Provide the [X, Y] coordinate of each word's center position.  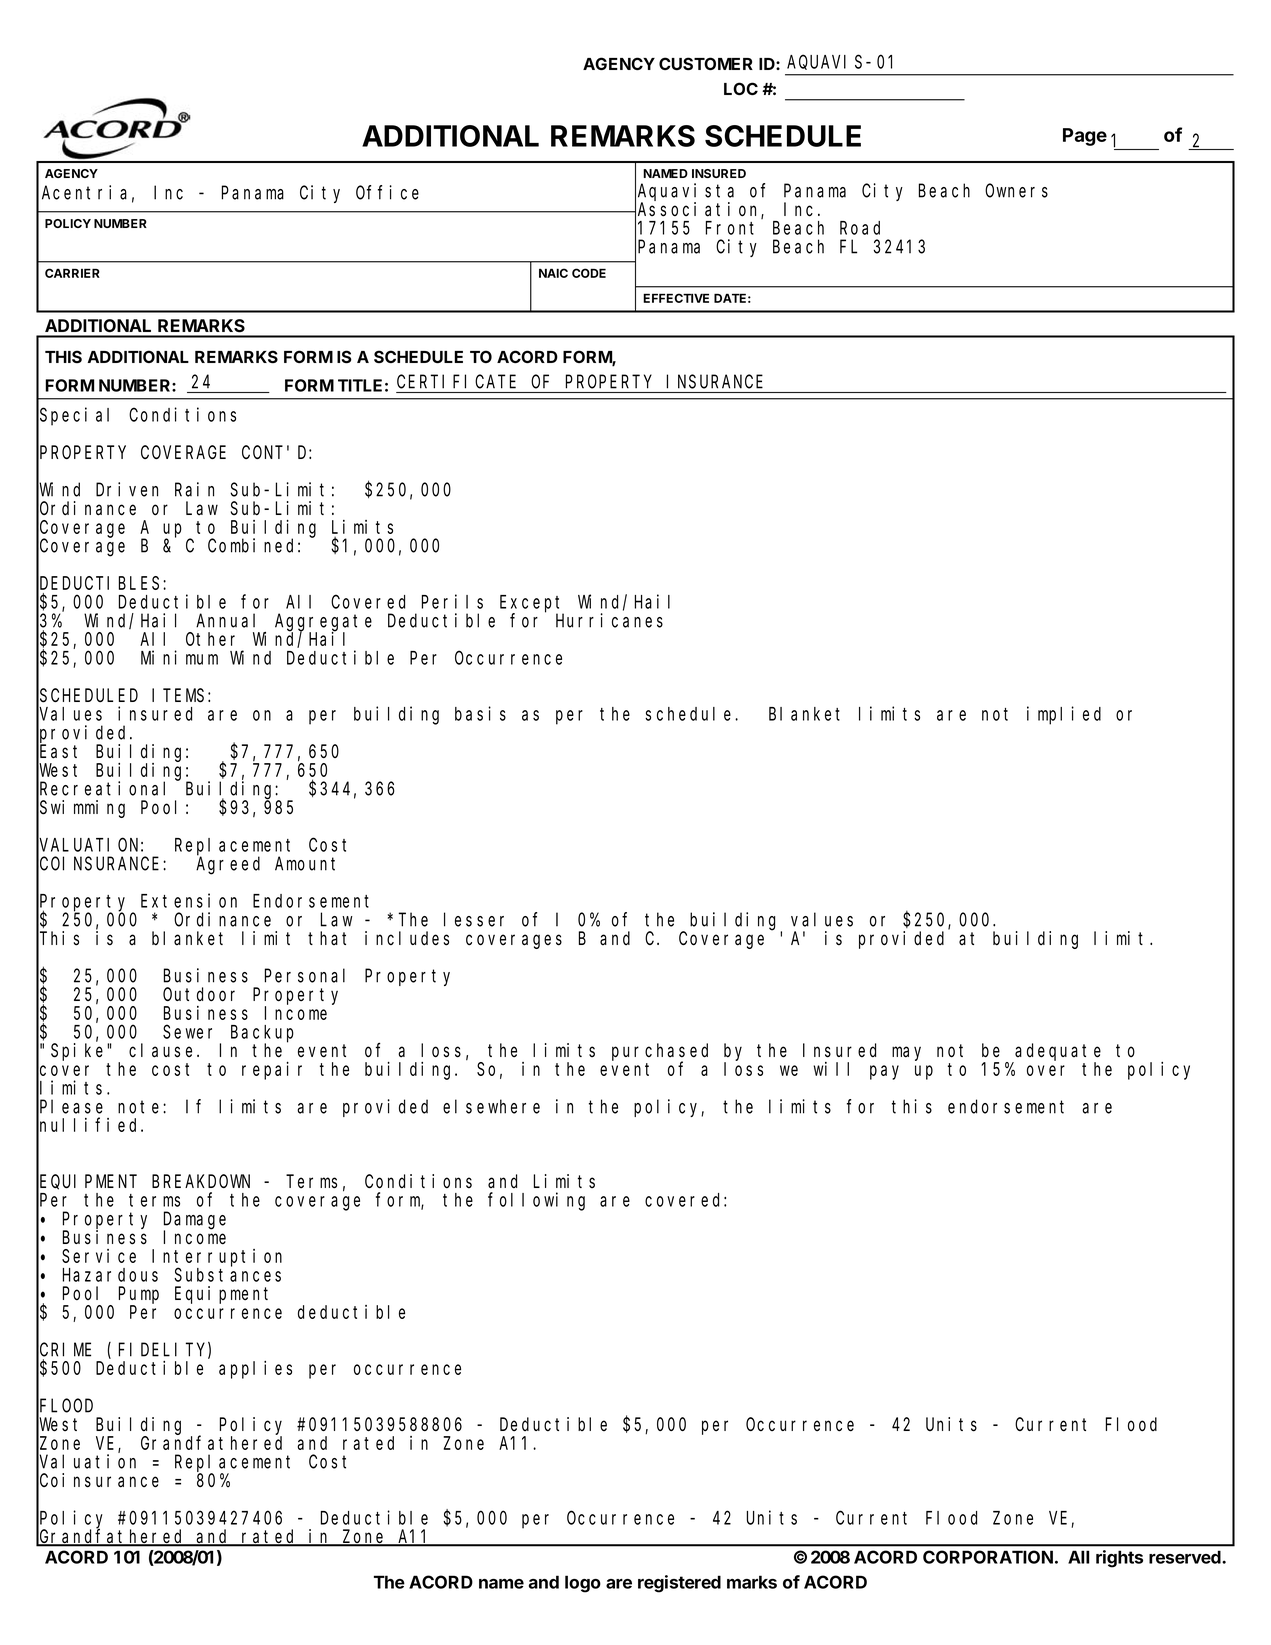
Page [1085, 137]
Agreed [228, 865]
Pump [139, 1296]
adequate [1058, 1053]
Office [387, 192]
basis [480, 713]
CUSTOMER [706, 63]
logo [583, 1584]
